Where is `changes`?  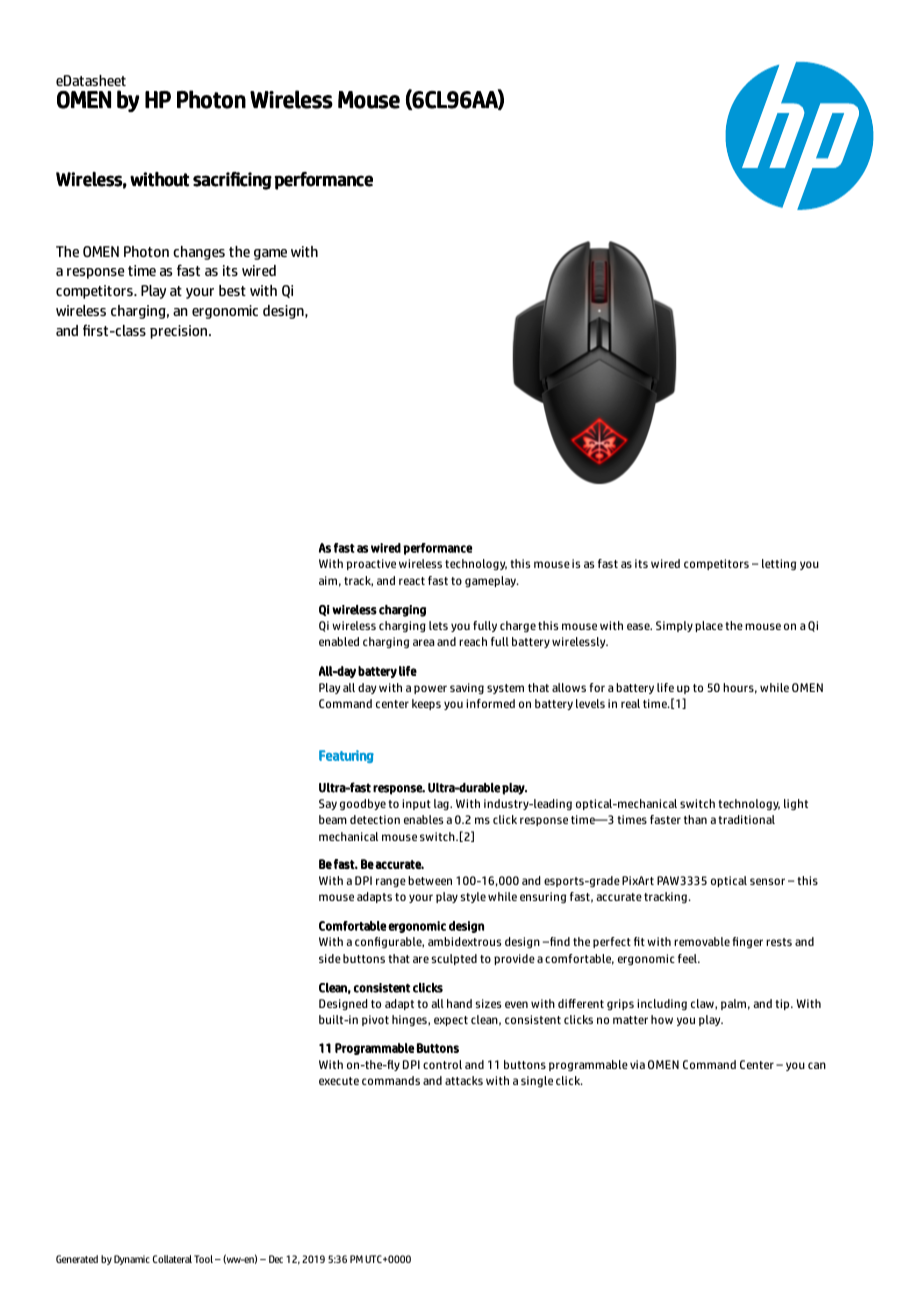
changes is located at coordinates (199, 253).
